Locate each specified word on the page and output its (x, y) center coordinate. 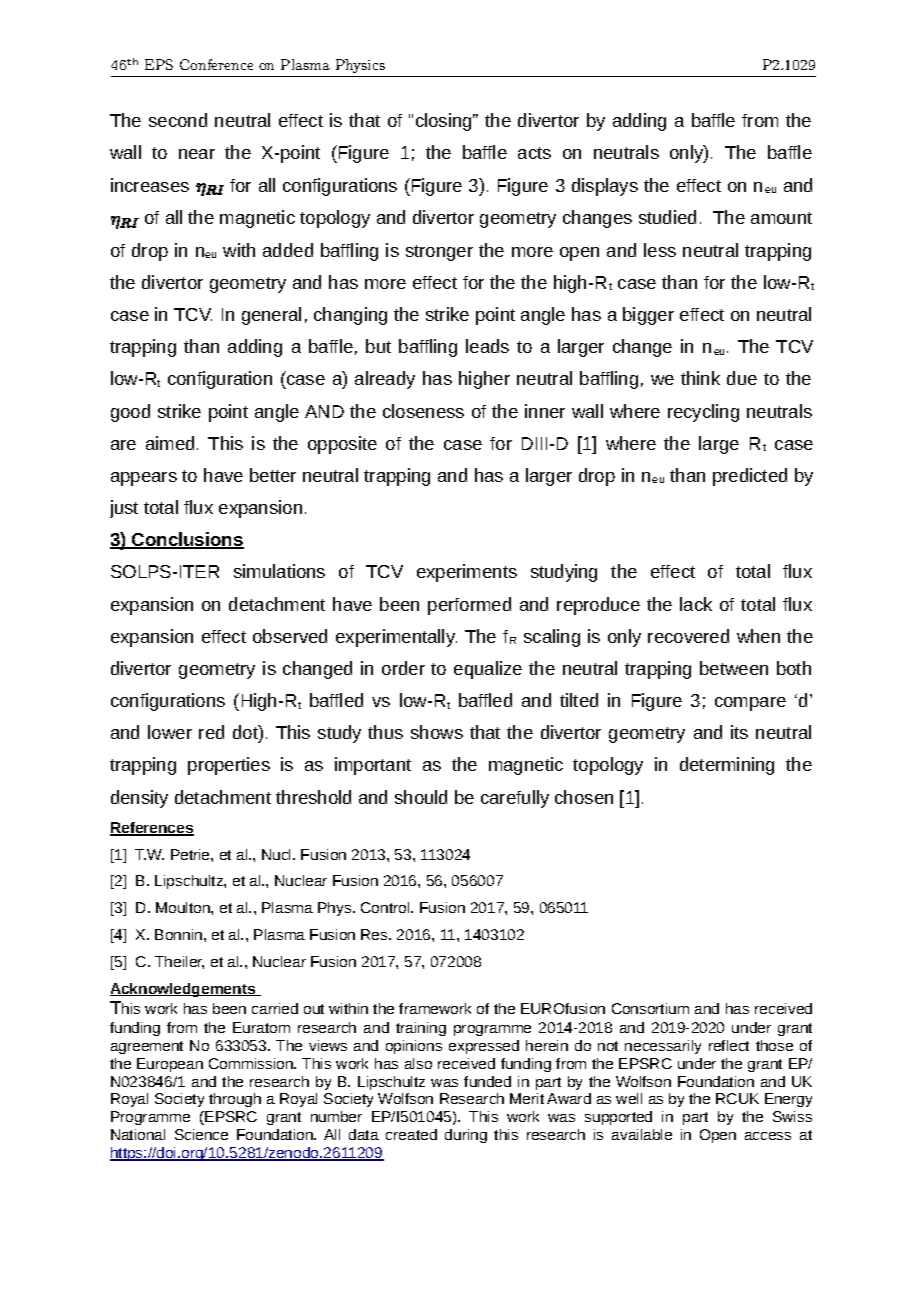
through (235, 1100)
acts (534, 153)
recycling (703, 413)
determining (727, 766)
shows (437, 732)
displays (605, 187)
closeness (423, 411)
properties (229, 766)
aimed (170, 443)
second (178, 120)
